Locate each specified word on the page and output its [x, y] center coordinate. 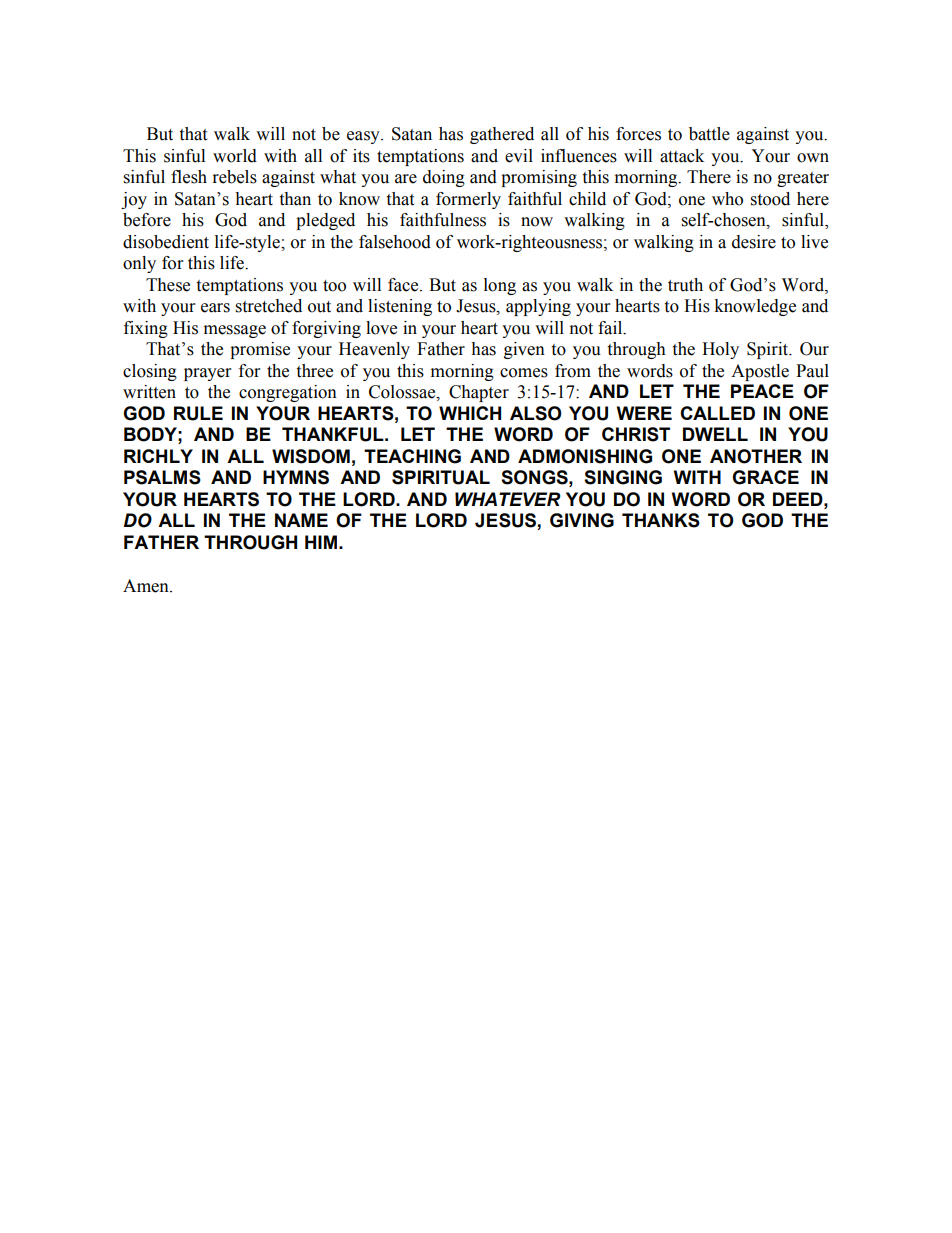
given [524, 350]
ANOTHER [756, 456]
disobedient [166, 242]
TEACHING [412, 456]
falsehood [395, 242]
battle [709, 134]
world [235, 156]
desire [754, 242]
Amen [147, 586]
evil [519, 156]
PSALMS [162, 477]
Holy [720, 350]
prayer [207, 374]
